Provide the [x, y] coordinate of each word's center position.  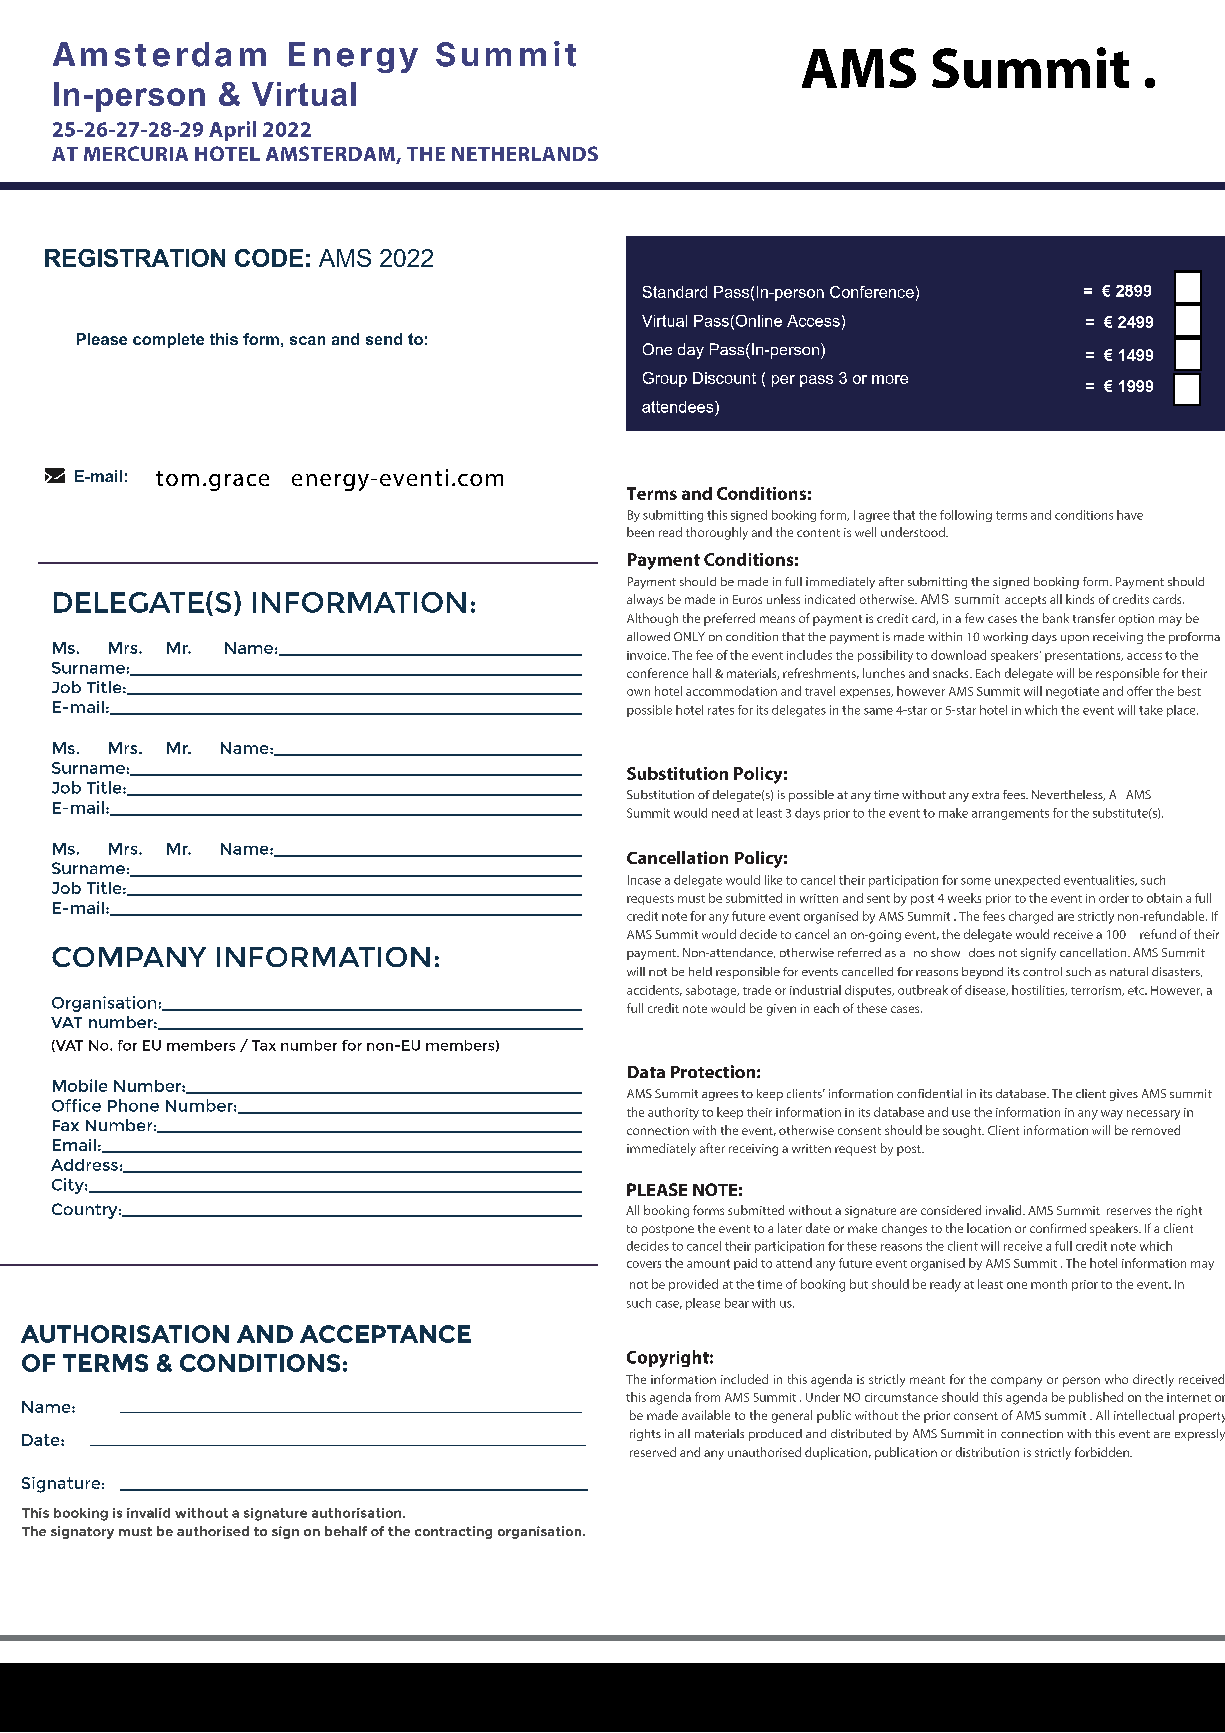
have [1130, 515]
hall [702, 673]
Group [665, 379]
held [700, 971]
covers [644, 1264]
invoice [648, 655]
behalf [346, 1531]
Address [84, 1165]
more [890, 379]
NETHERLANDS [525, 153]
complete [168, 340]
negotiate [1072, 693]
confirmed [1058, 1228]
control [1042, 971]
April [232, 131]
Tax [264, 1045]
